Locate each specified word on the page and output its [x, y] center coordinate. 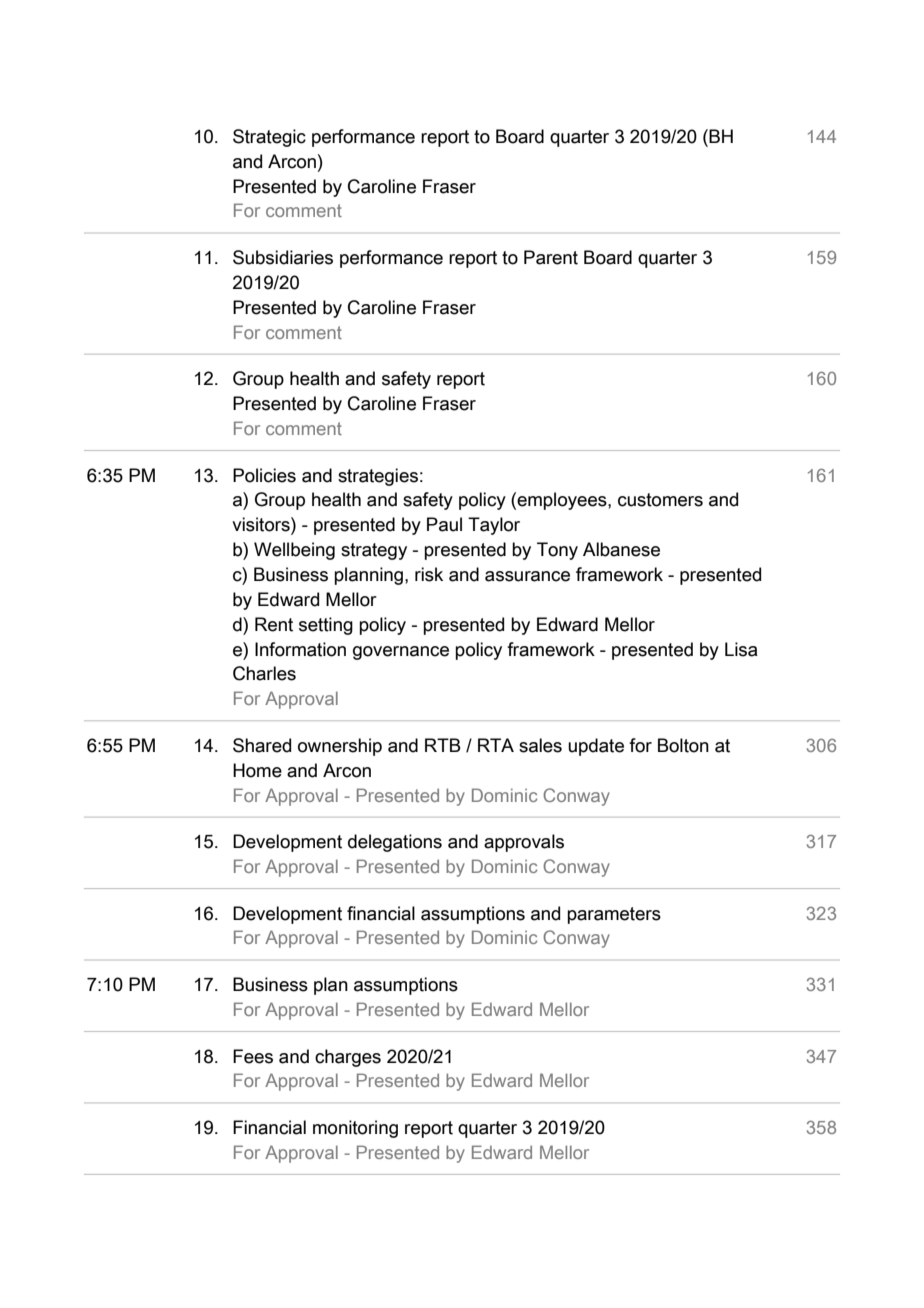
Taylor [494, 526]
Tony [557, 551]
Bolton [683, 745]
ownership [340, 747]
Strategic [269, 138]
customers [660, 500]
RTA [496, 745]
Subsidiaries [283, 257]
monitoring [355, 1129]
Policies [264, 475]
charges [348, 1058]
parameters [614, 915]
